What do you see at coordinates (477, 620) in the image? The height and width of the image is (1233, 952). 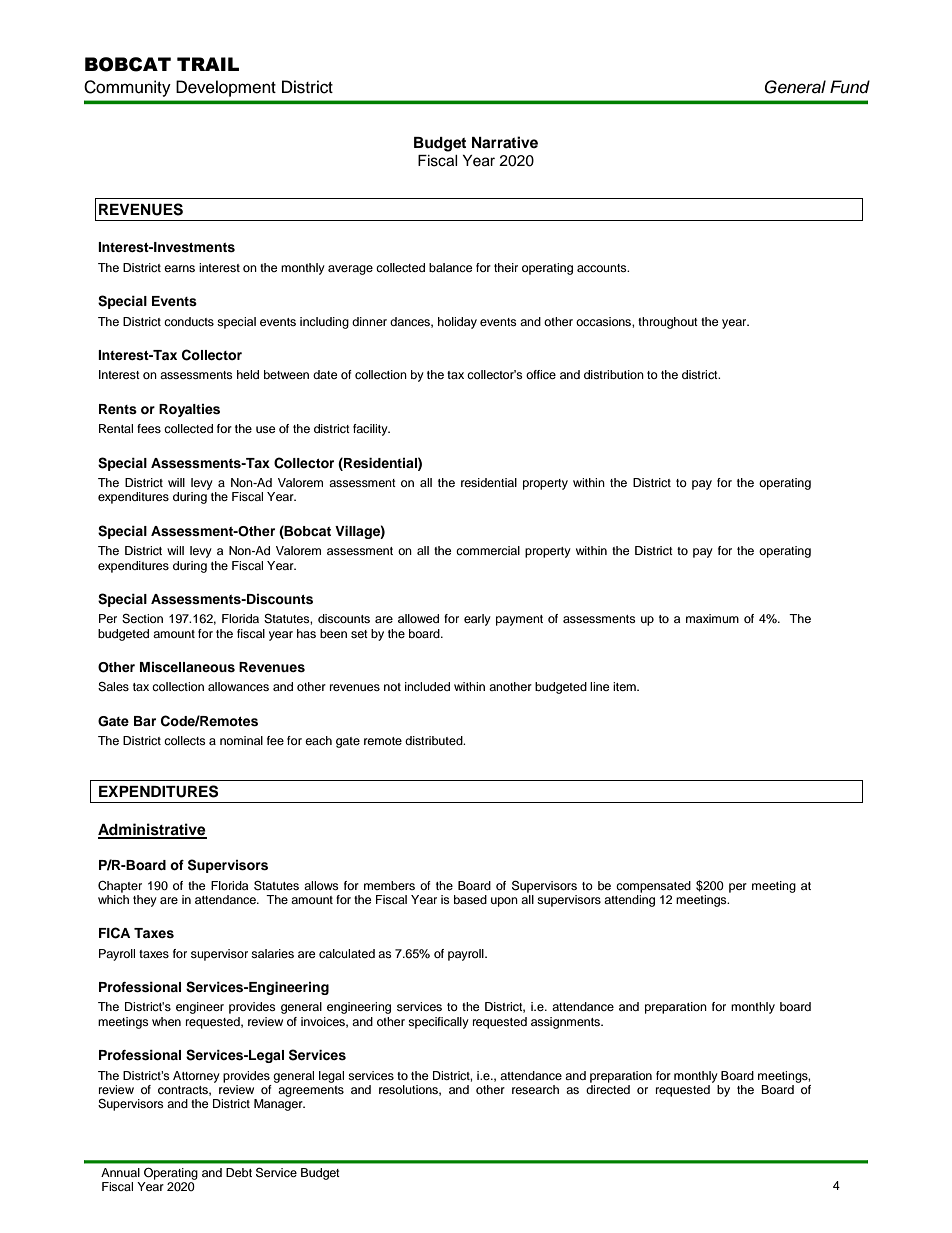 I see `early` at bounding box center [477, 620].
